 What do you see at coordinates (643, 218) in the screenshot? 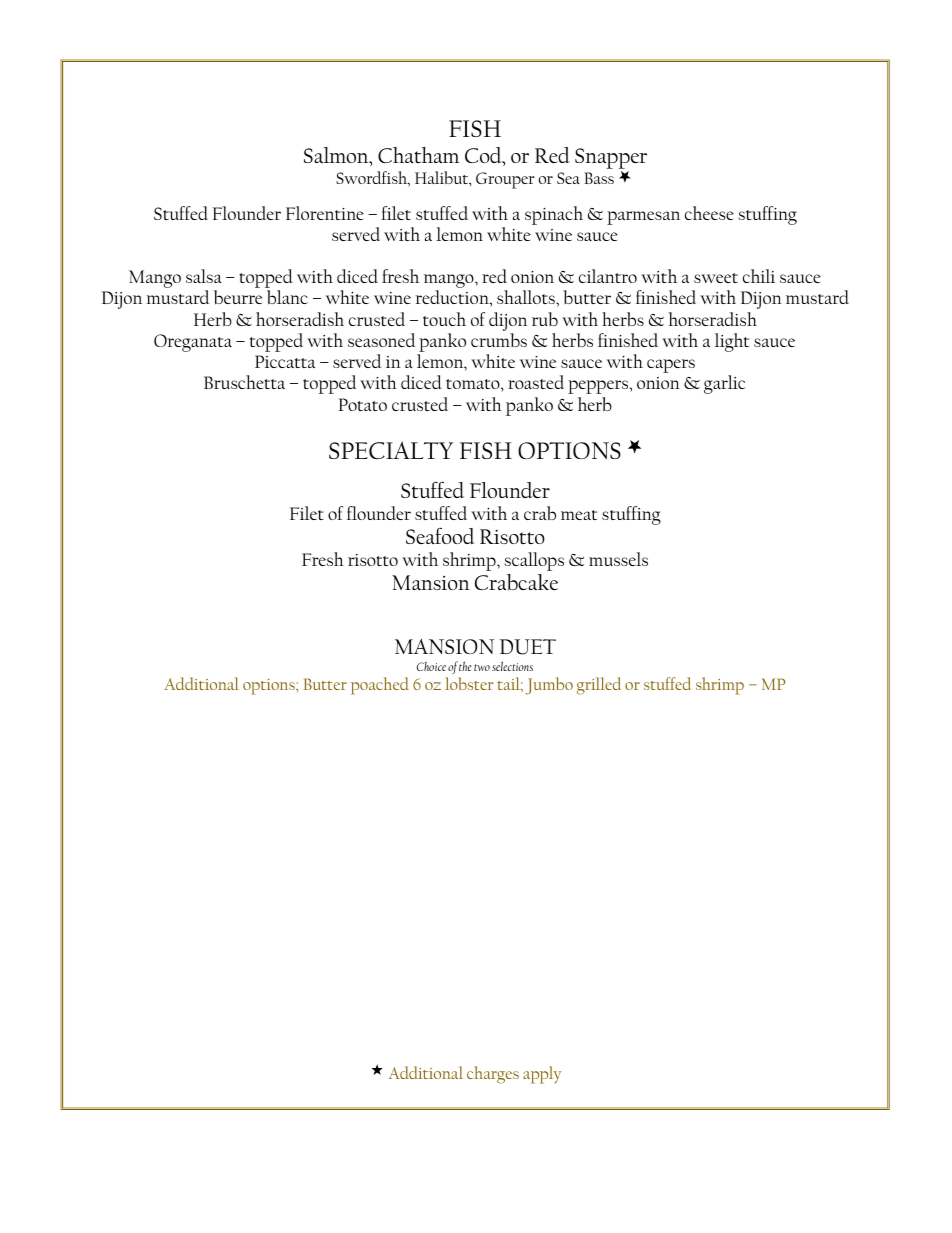
I see `parmesan` at bounding box center [643, 218].
